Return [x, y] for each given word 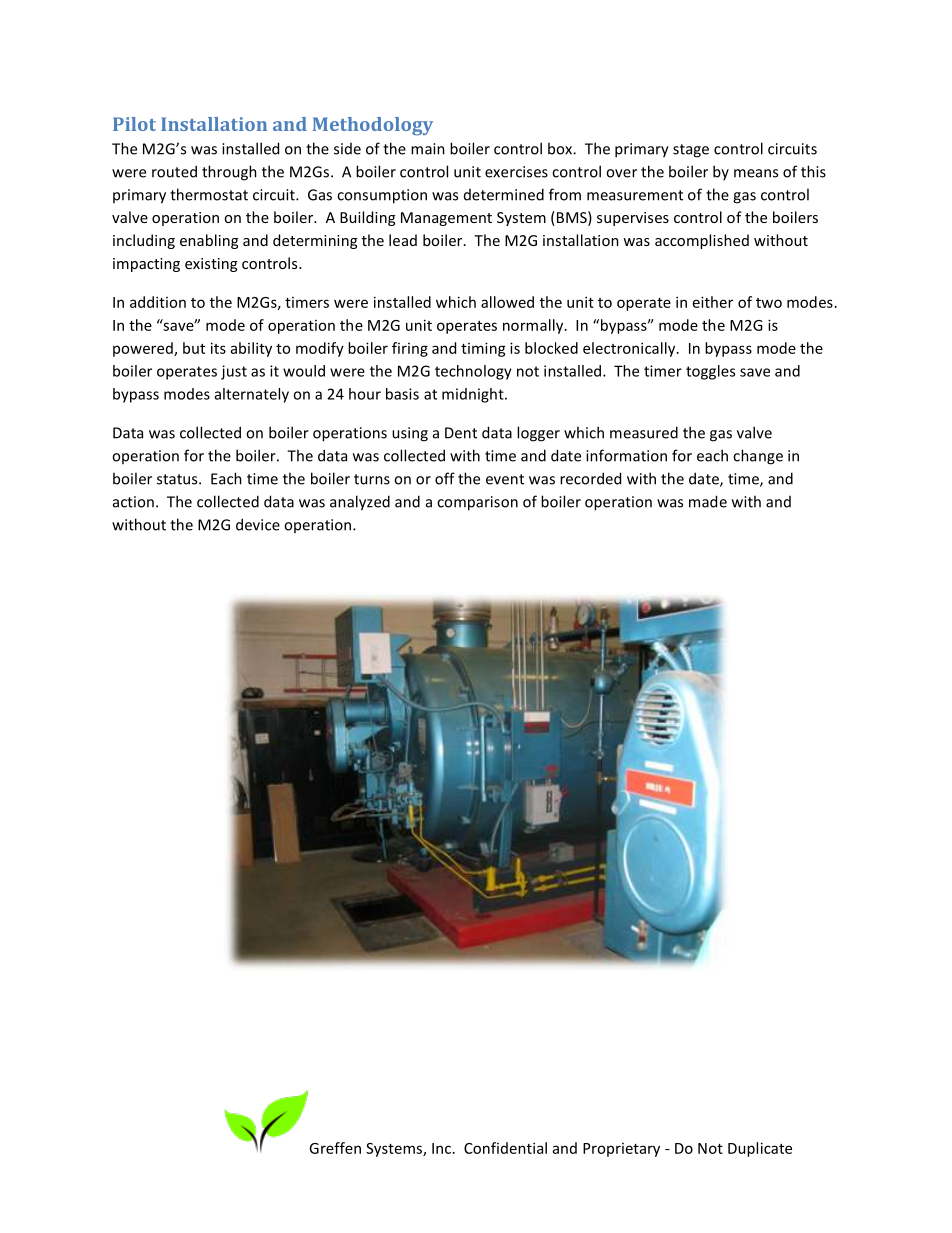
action [133, 502]
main [428, 149]
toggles [710, 372]
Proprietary [621, 1150]
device [258, 524]
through [229, 173]
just [234, 372]
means [756, 173]
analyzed [360, 503]
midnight [474, 395]
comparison [477, 503]
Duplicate [760, 1149]
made [708, 501]
